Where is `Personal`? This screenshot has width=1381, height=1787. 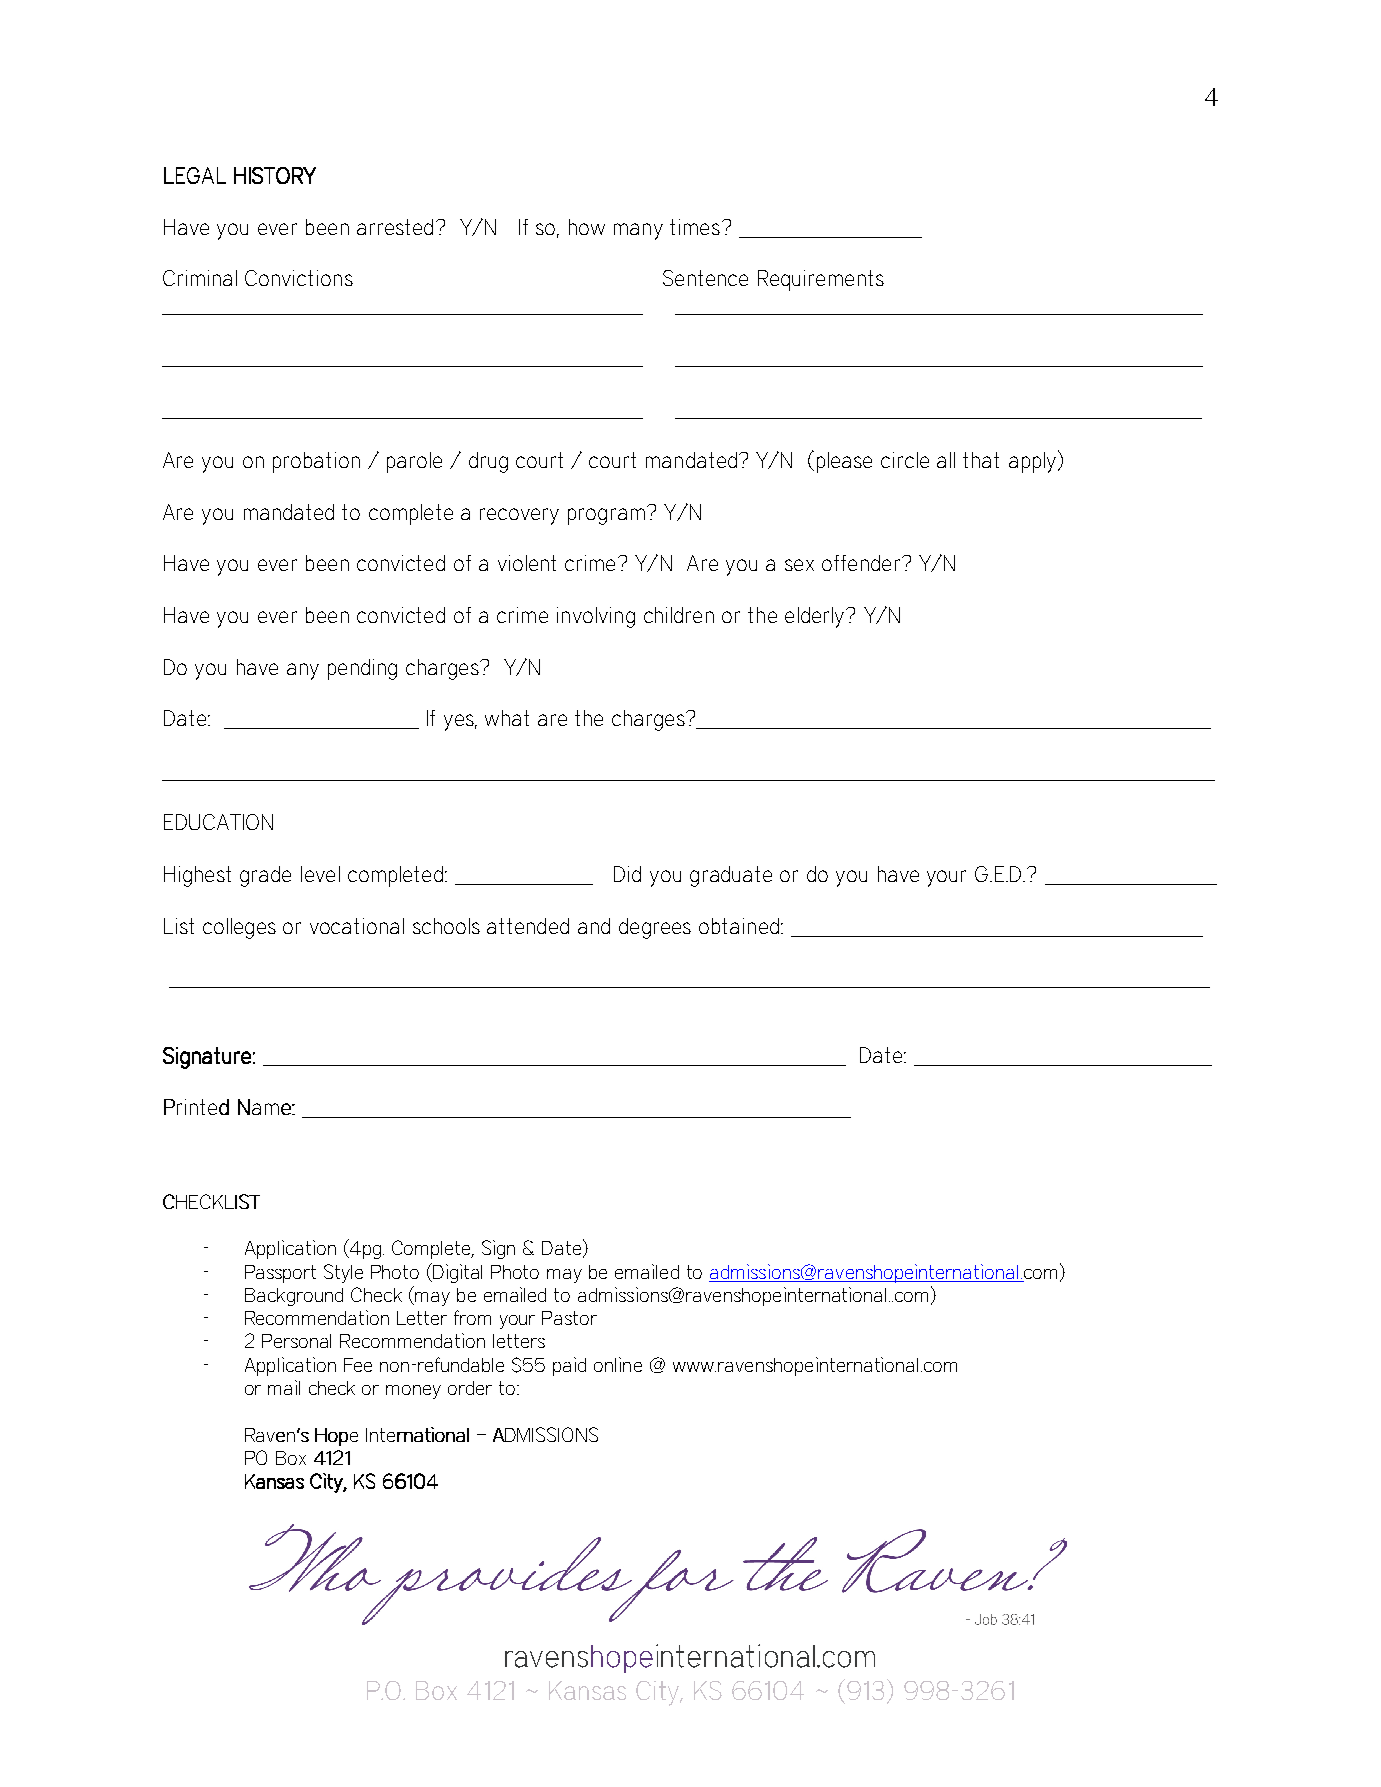 Personal is located at coordinates (296, 1341).
